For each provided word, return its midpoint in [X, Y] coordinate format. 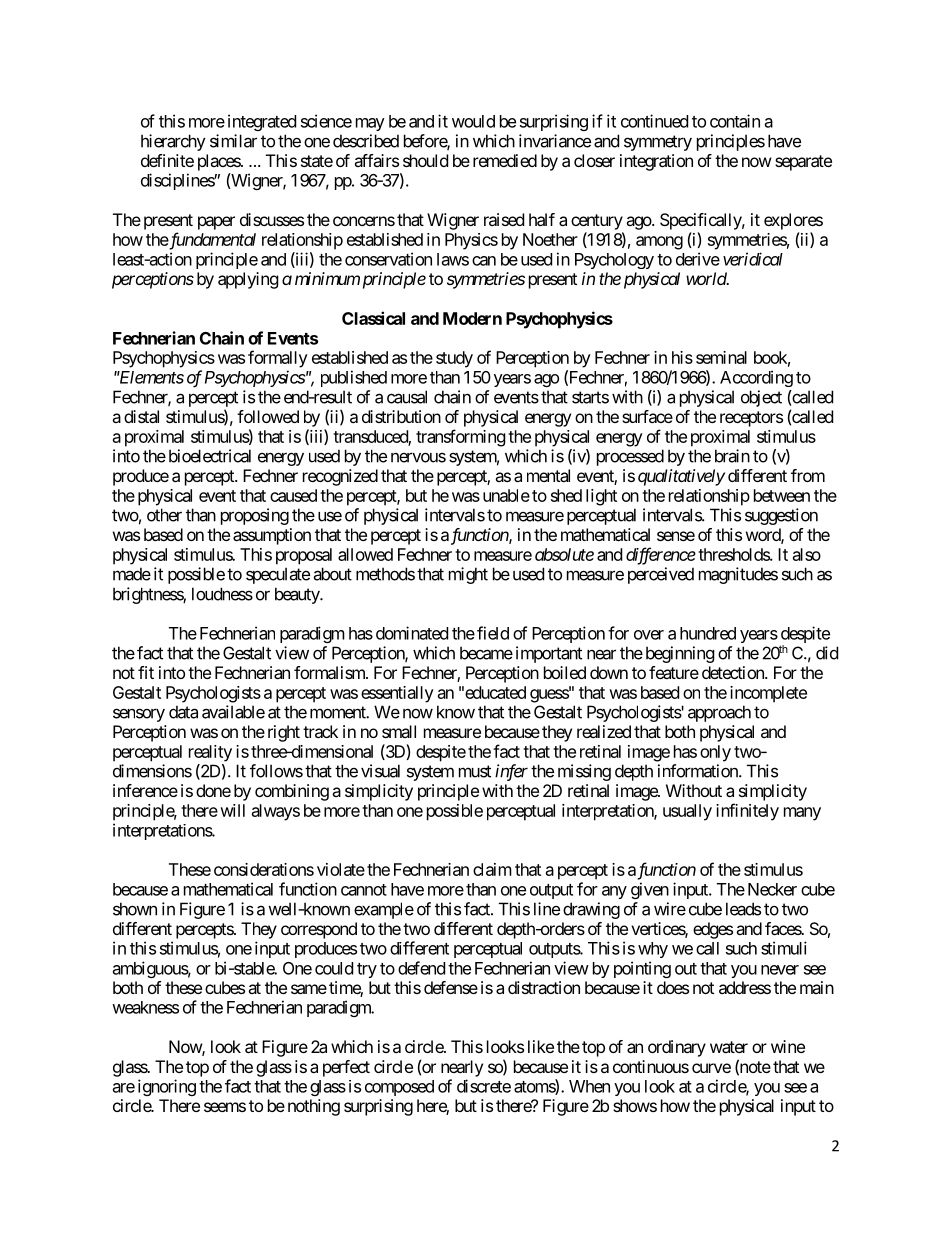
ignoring [167, 1087]
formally [278, 359]
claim [492, 869]
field [493, 633]
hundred [708, 633]
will [232, 810]
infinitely [747, 812]
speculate [278, 575]
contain [735, 121]
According [756, 378]
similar [233, 141]
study [454, 359]
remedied [505, 160]
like [541, 1046]
